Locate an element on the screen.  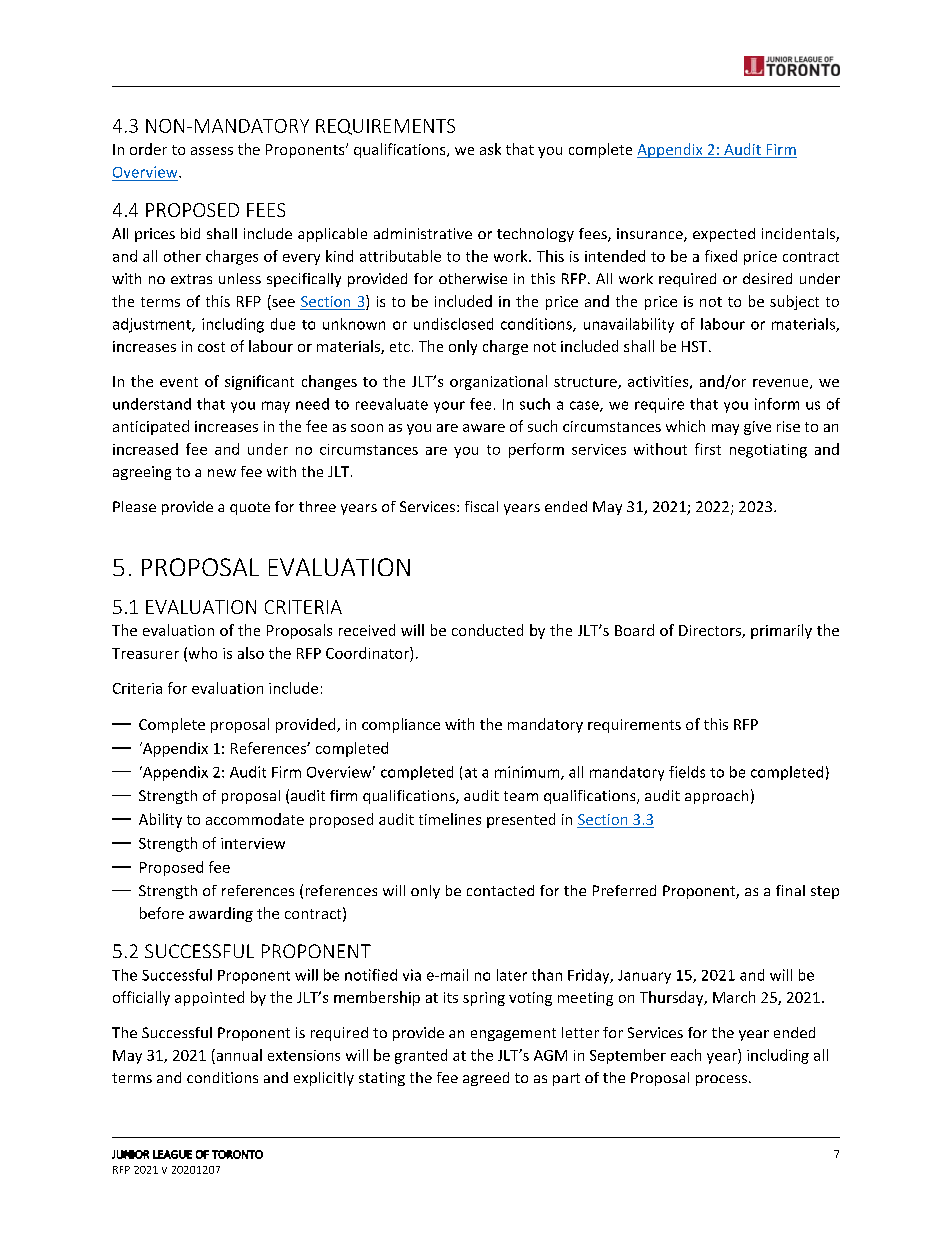
conducted is located at coordinates (487, 630).
